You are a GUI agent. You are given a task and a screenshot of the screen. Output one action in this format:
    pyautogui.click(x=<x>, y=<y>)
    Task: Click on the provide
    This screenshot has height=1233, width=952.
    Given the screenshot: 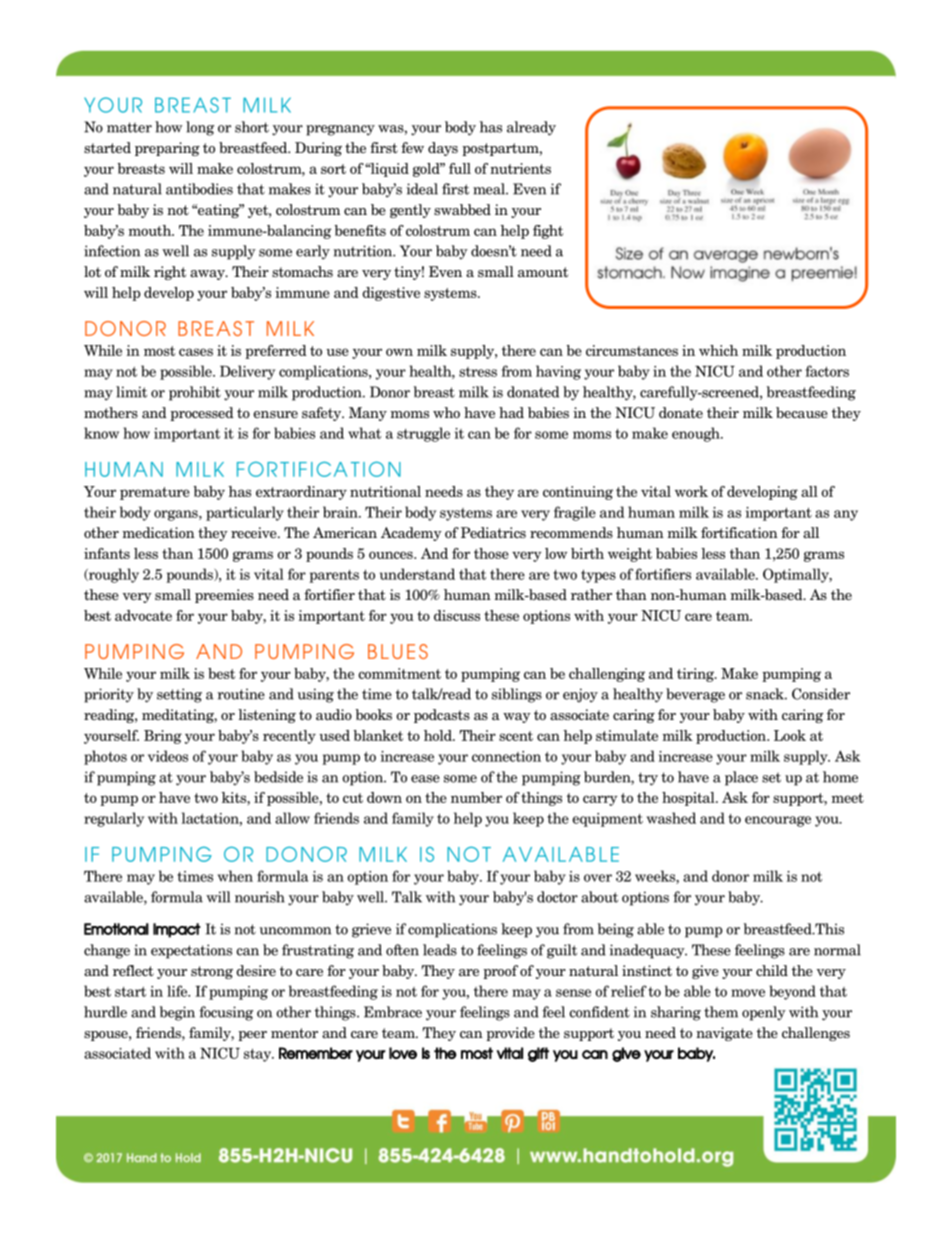 What is the action you would take?
    pyautogui.click(x=510, y=1034)
